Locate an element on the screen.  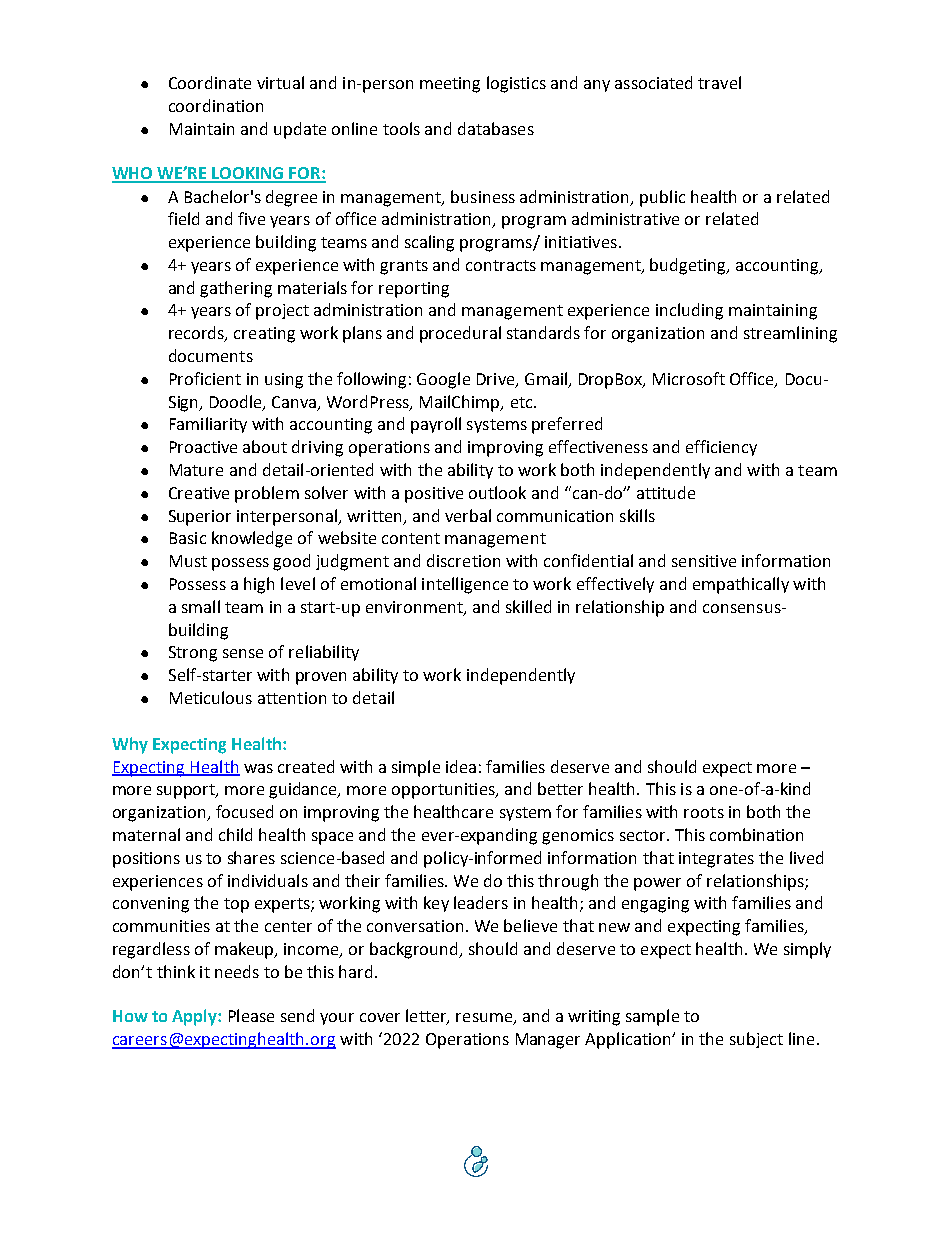
discretion is located at coordinates (463, 560).
